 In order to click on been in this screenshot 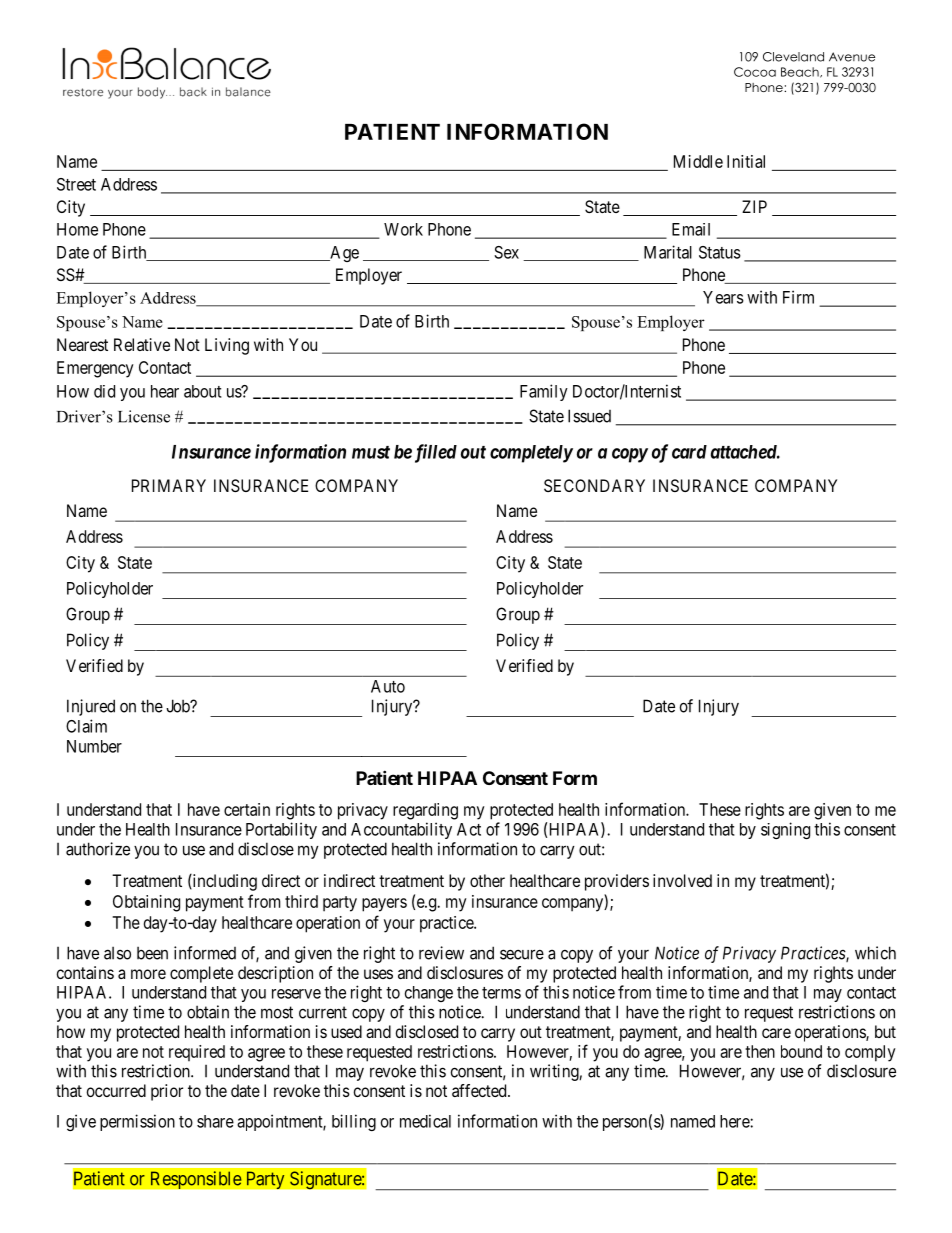, I will do `click(152, 953)`.
